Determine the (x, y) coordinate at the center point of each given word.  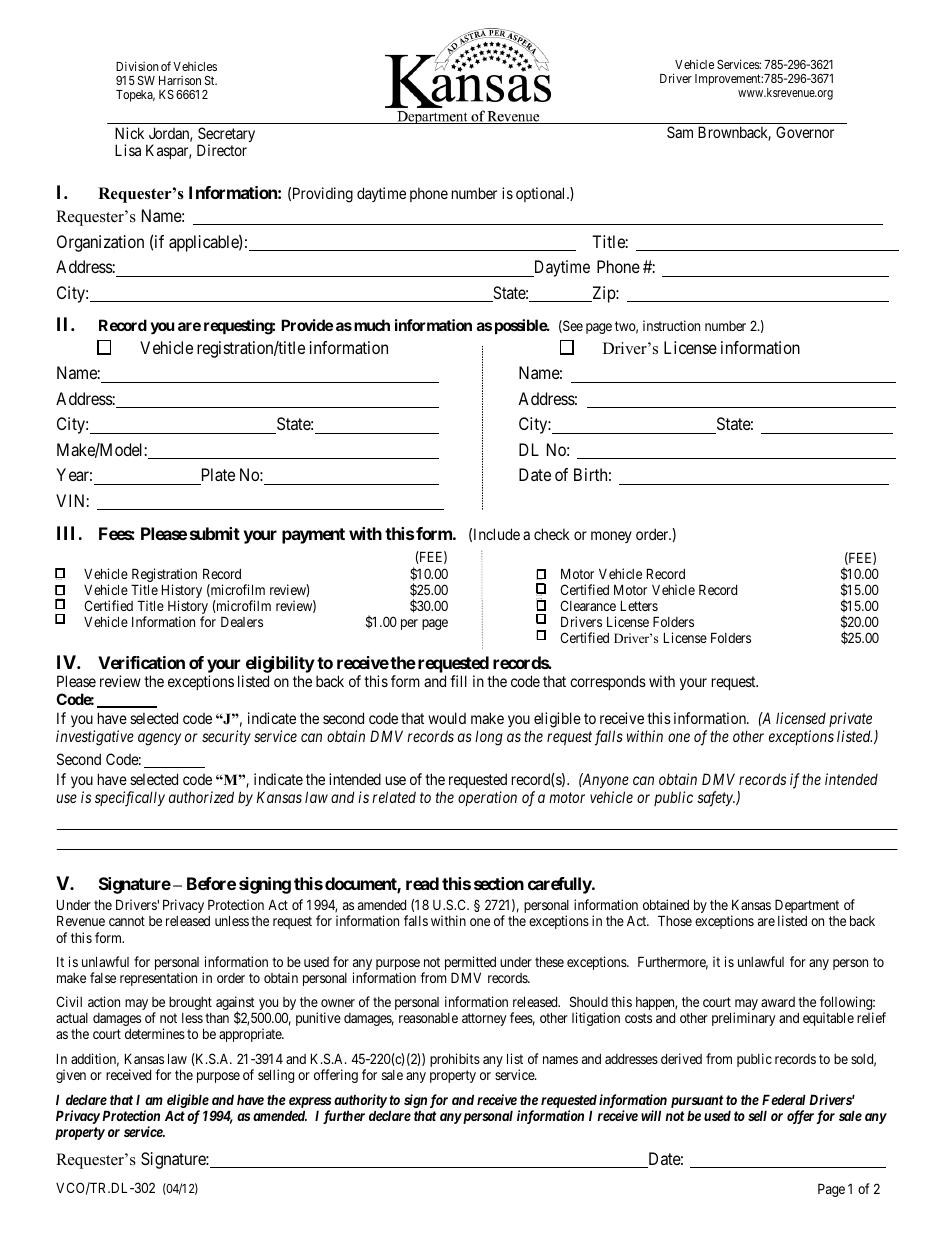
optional (542, 194)
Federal (784, 1099)
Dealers (242, 621)
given (71, 1076)
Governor (805, 132)
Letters (639, 605)
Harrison (180, 80)
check (552, 534)
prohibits (455, 1060)
